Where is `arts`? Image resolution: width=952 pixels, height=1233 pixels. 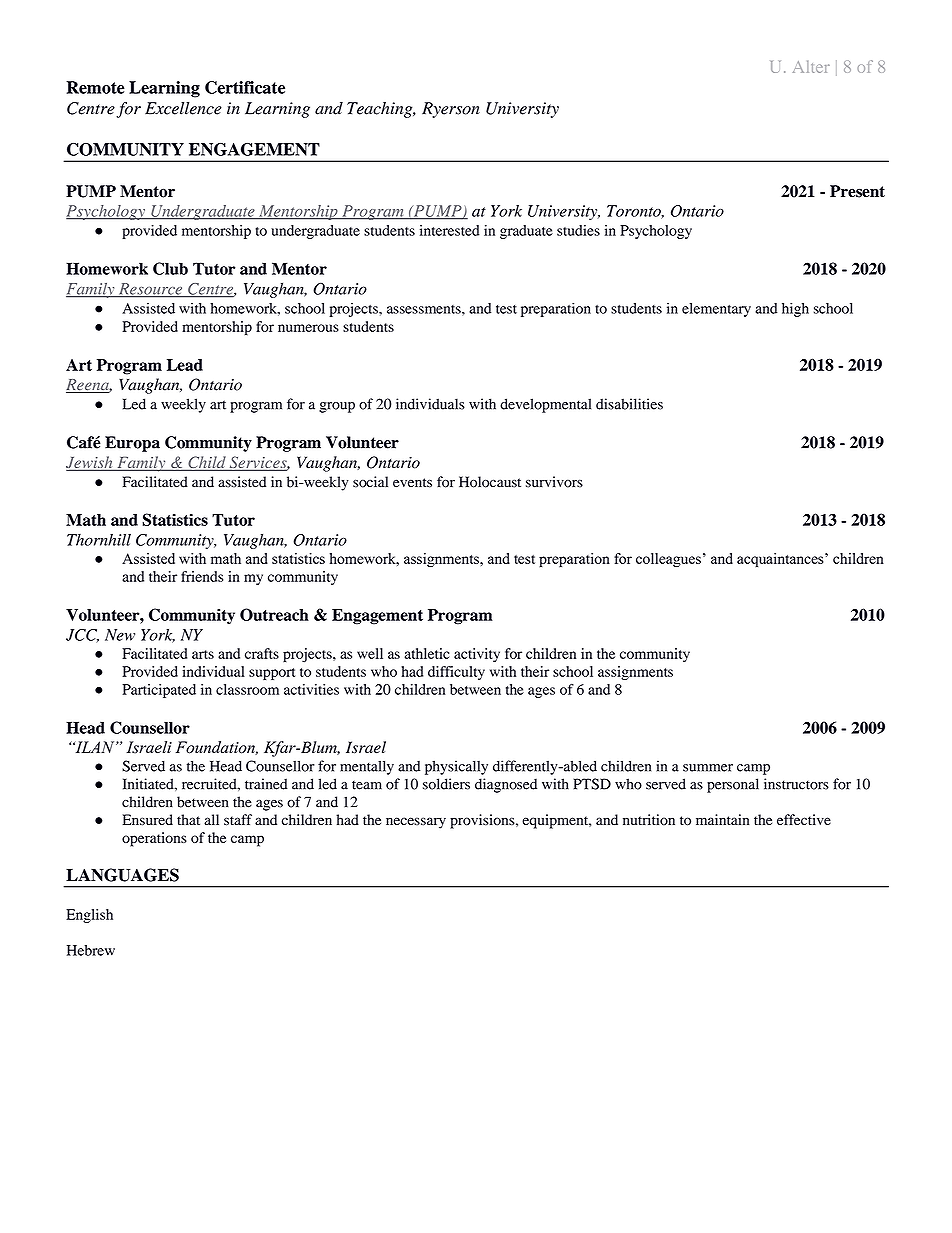
arts is located at coordinates (203, 654).
